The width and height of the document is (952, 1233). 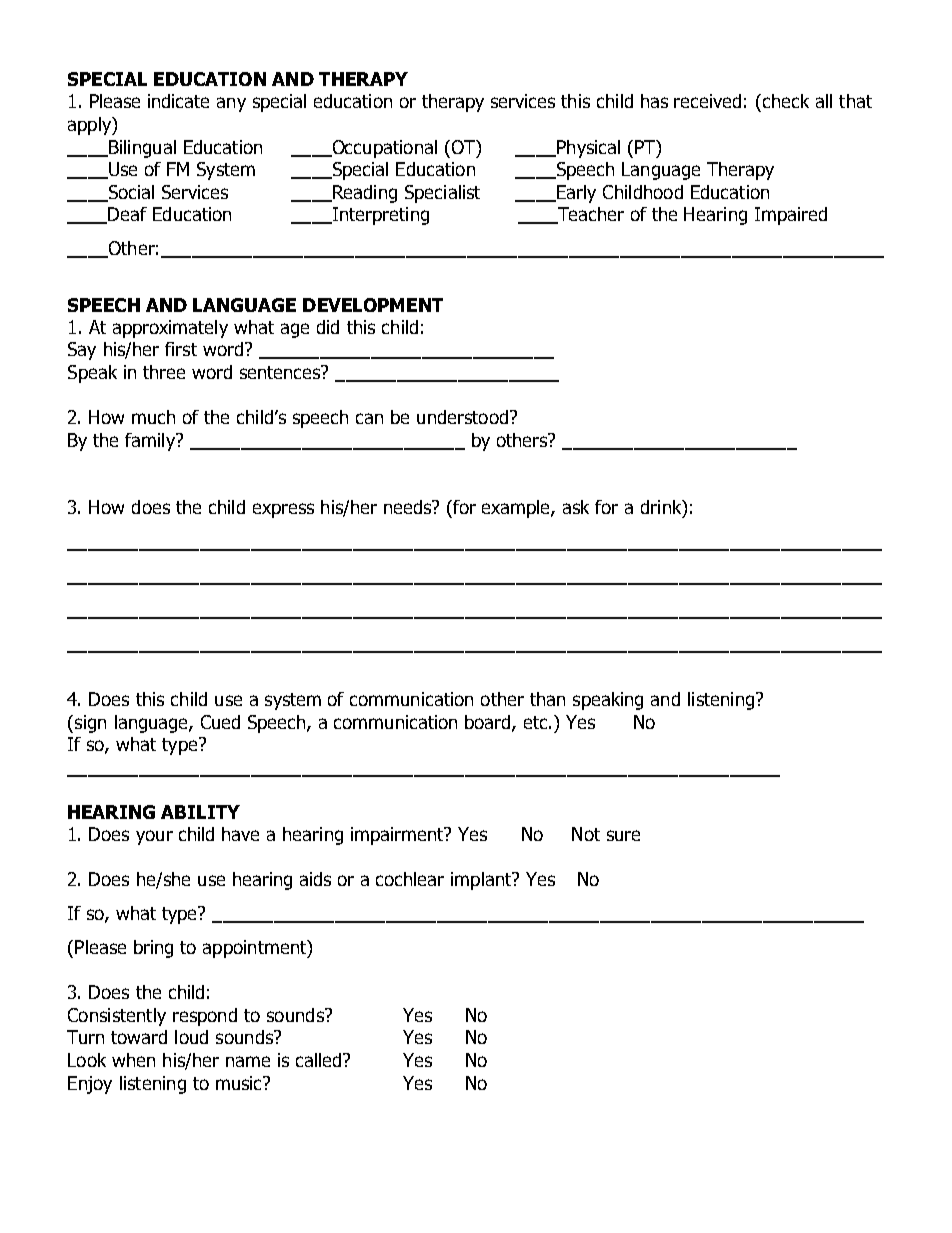 I want to click on sure, so click(x=623, y=835).
